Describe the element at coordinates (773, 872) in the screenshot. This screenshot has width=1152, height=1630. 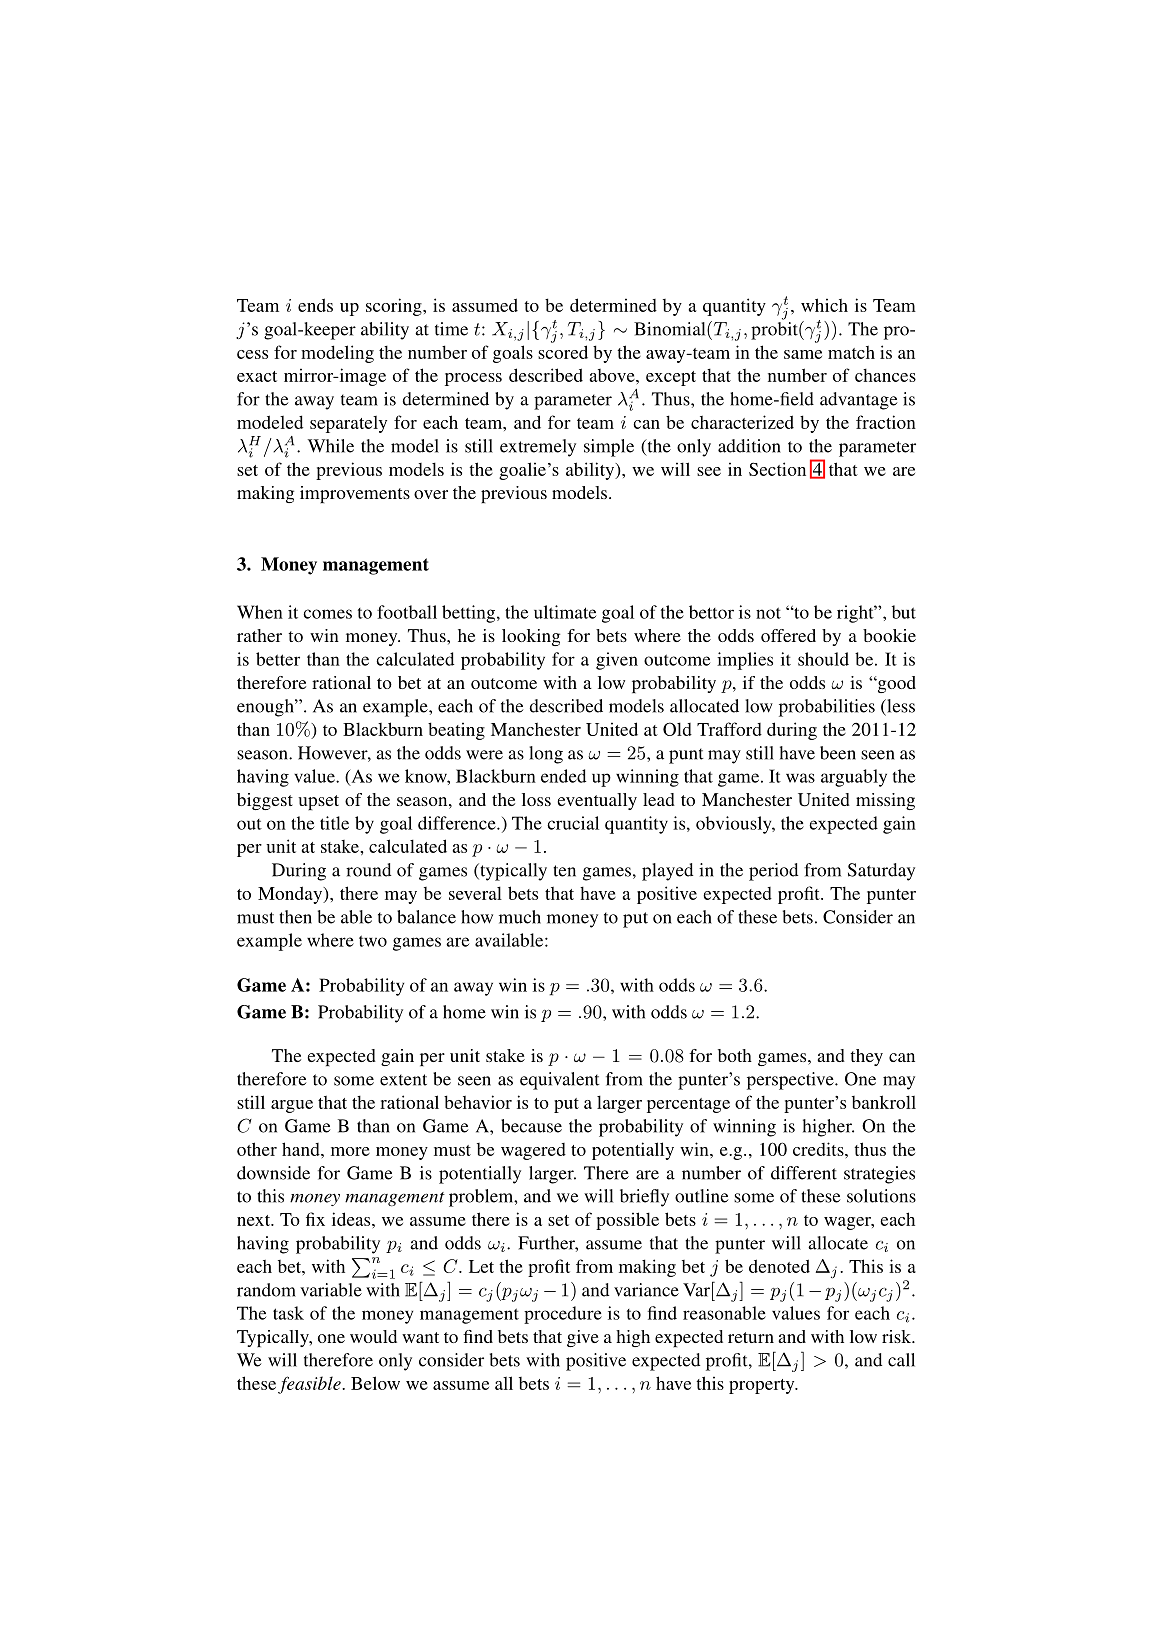
I see `period` at that location.
